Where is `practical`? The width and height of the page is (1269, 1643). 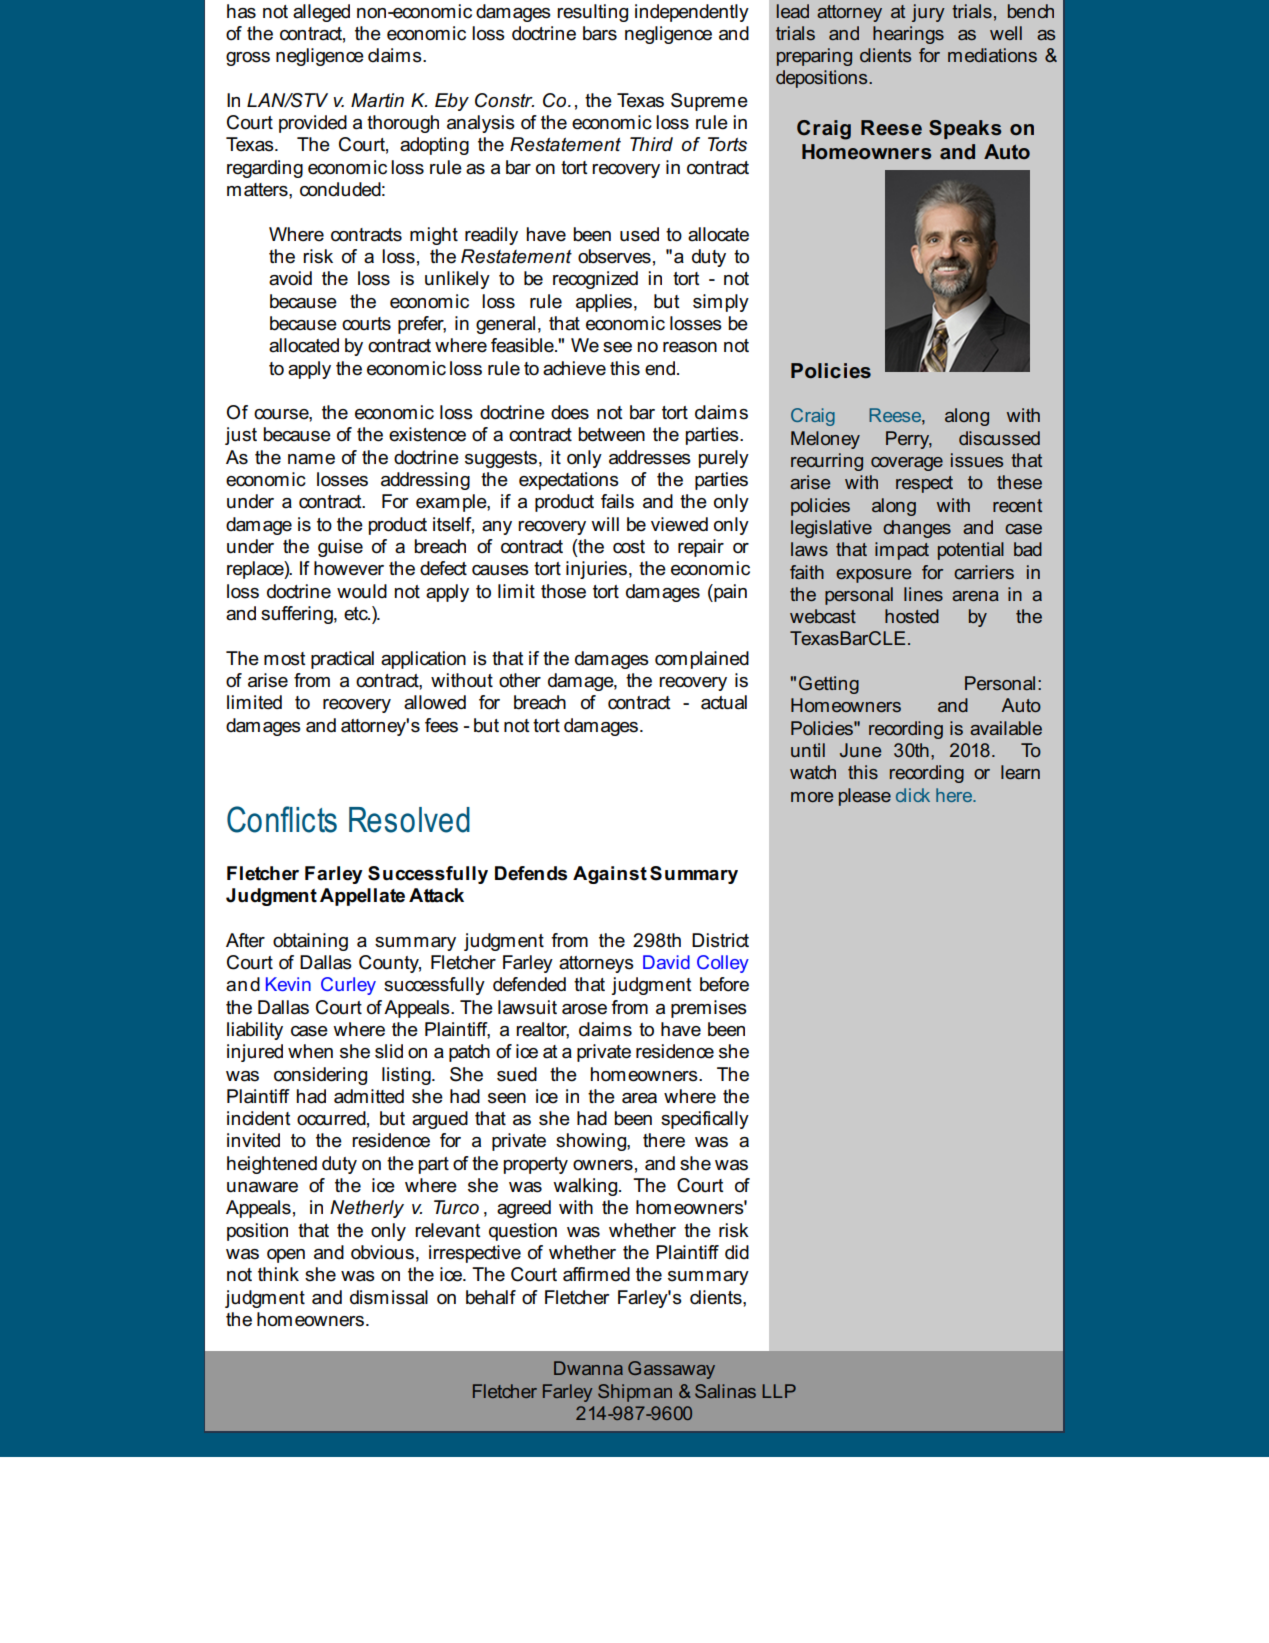
practical is located at coordinates (342, 660).
